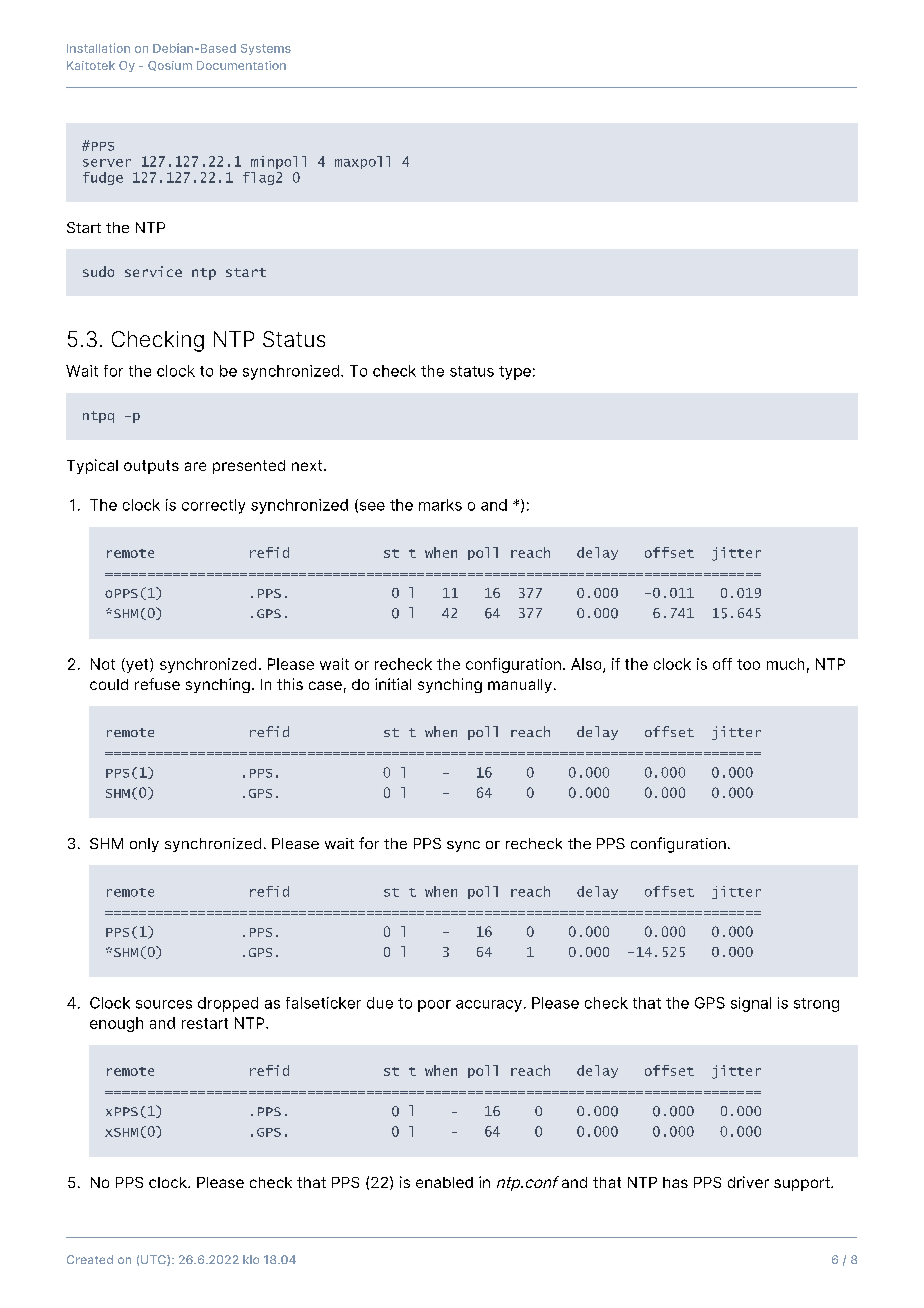  I want to click on signal, so click(751, 1004).
